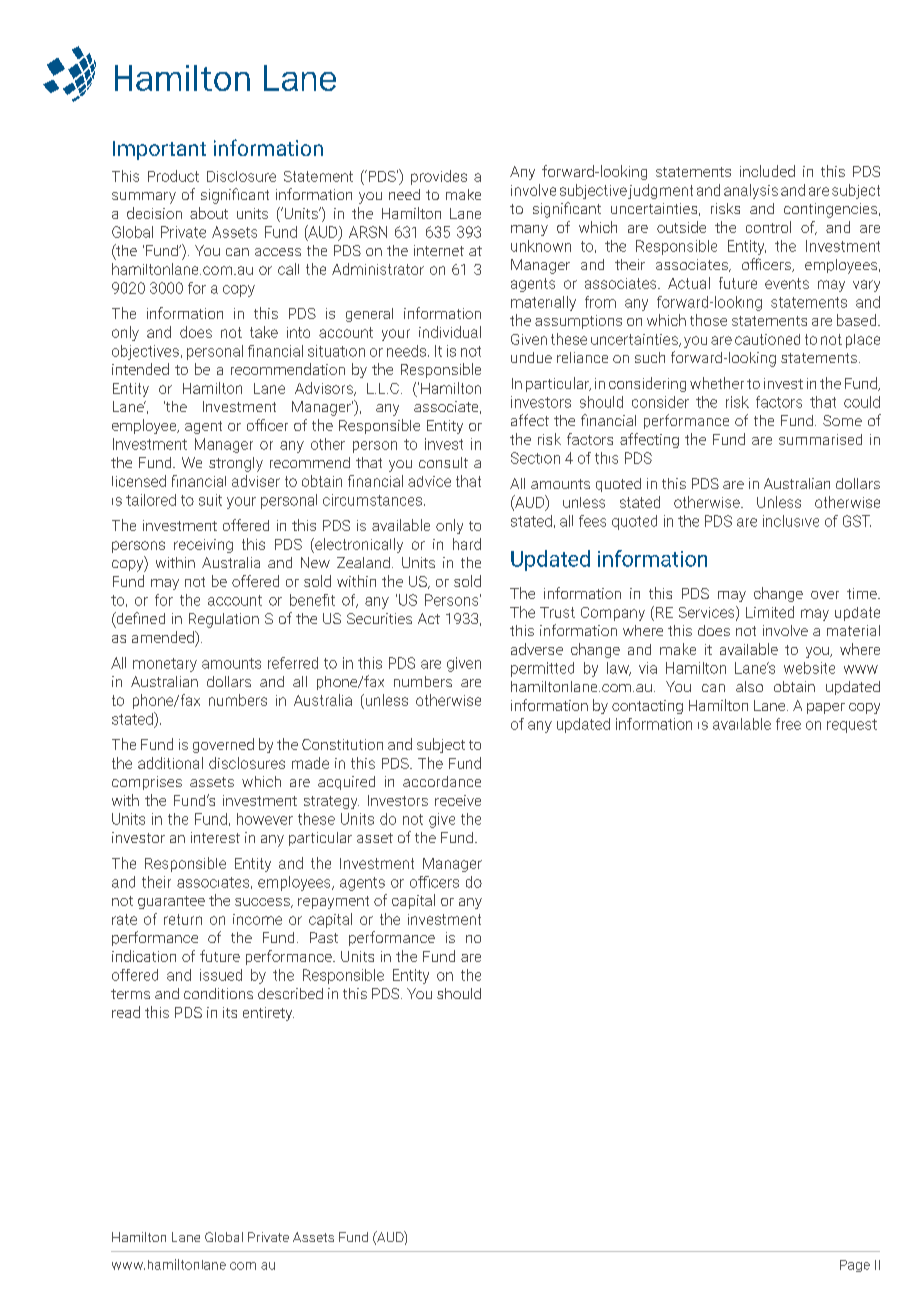 The image size is (924, 1307). What do you see at coordinates (268, 1014) in the screenshot?
I see `entirety` at bounding box center [268, 1014].
